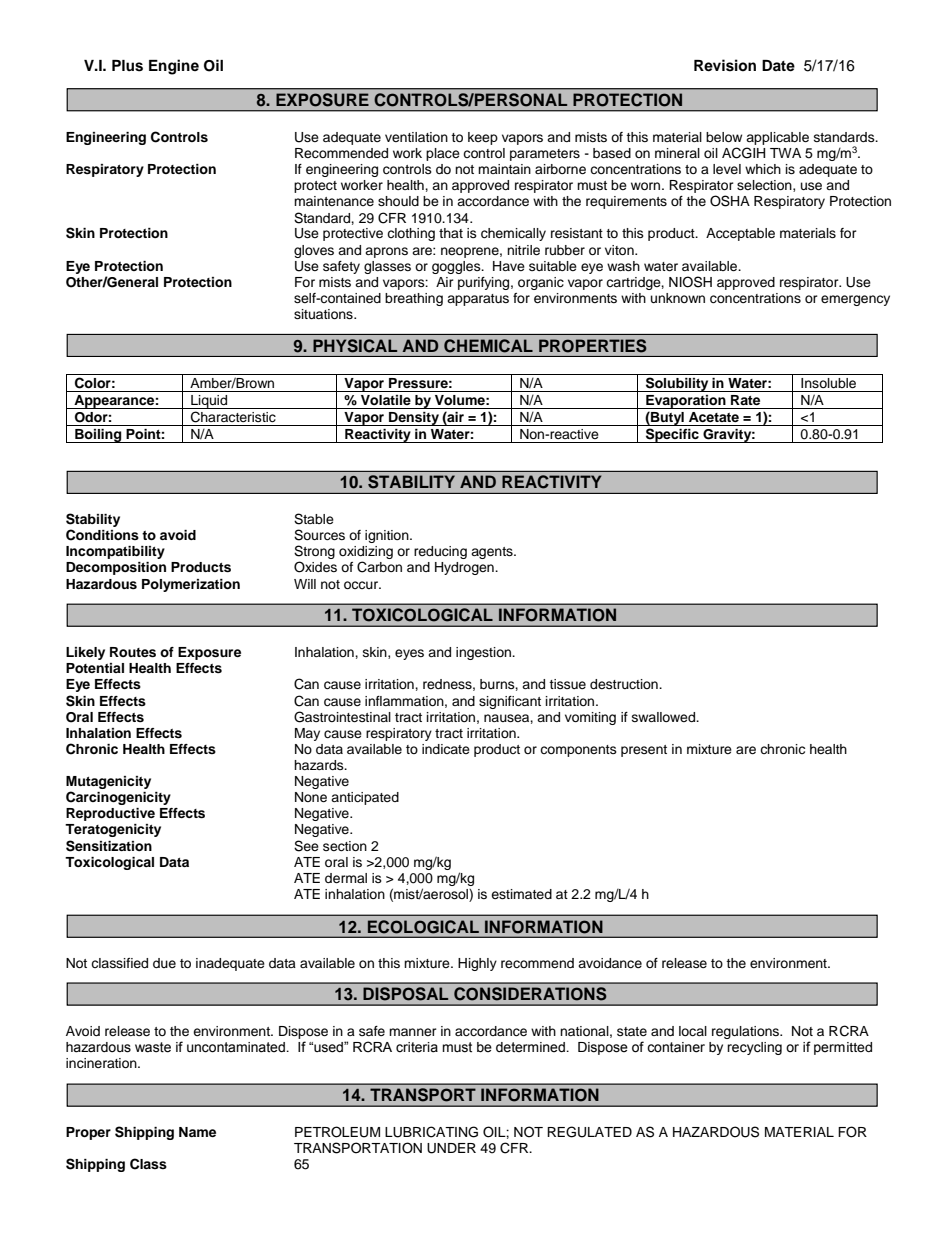 Image resolution: width=952 pixels, height=1233 pixels. What do you see at coordinates (855, 300) in the screenshot?
I see `emergency` at bounding box center [855, 300].
